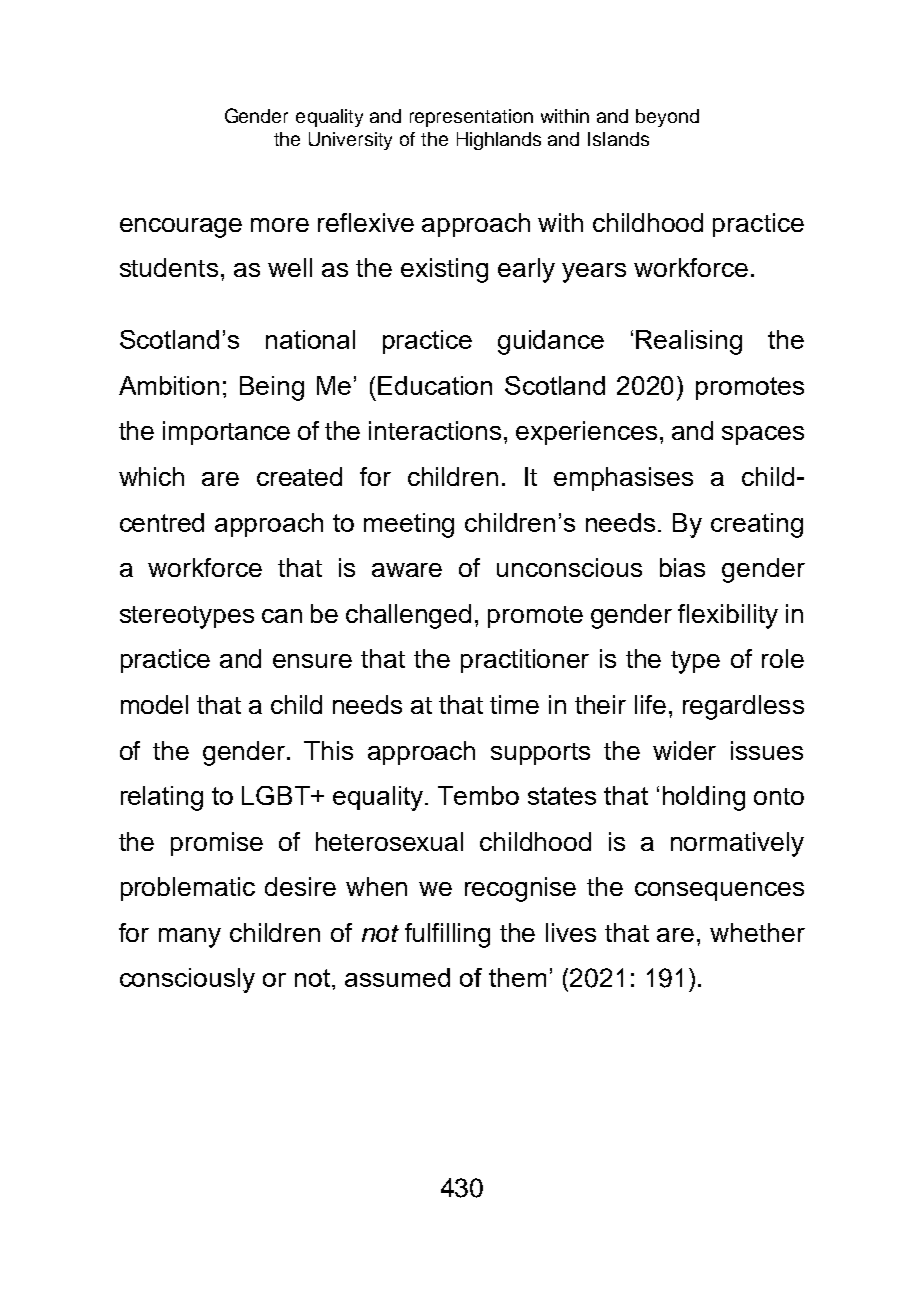 The image size is (924, 1311). I want to click on whether, so click(757, 932).
